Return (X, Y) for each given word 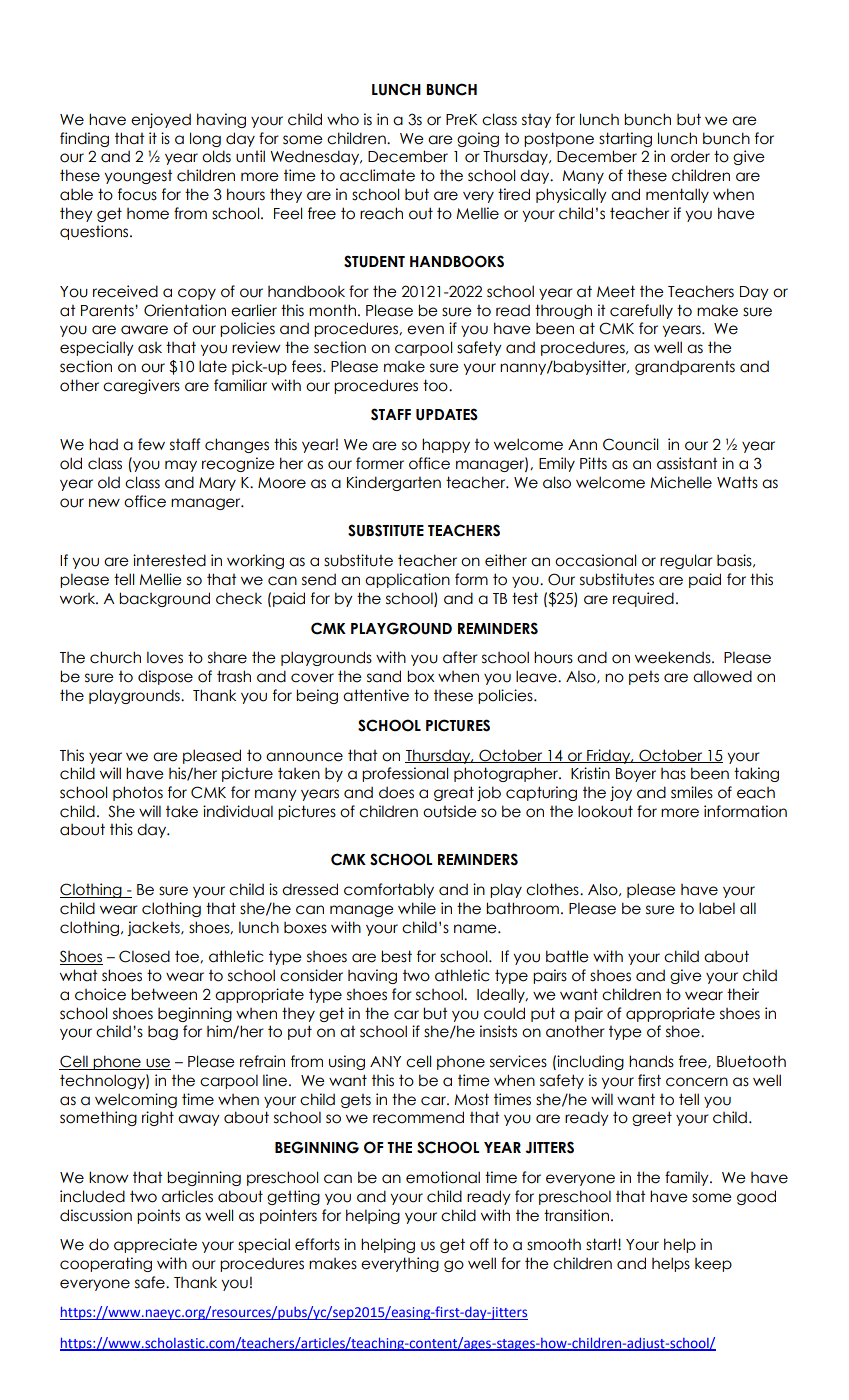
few (151, 444)
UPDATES (447, 414)
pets (644, 678)
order (690, 156)
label (717, 908)
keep (713, 1265)
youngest (138, 177)
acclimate (377, 175)
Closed (144, 956)
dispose (165, 677)
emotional (443, 1177)
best (396, 956)
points (158, 1216)
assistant (687, 463)
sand (384, 676)
